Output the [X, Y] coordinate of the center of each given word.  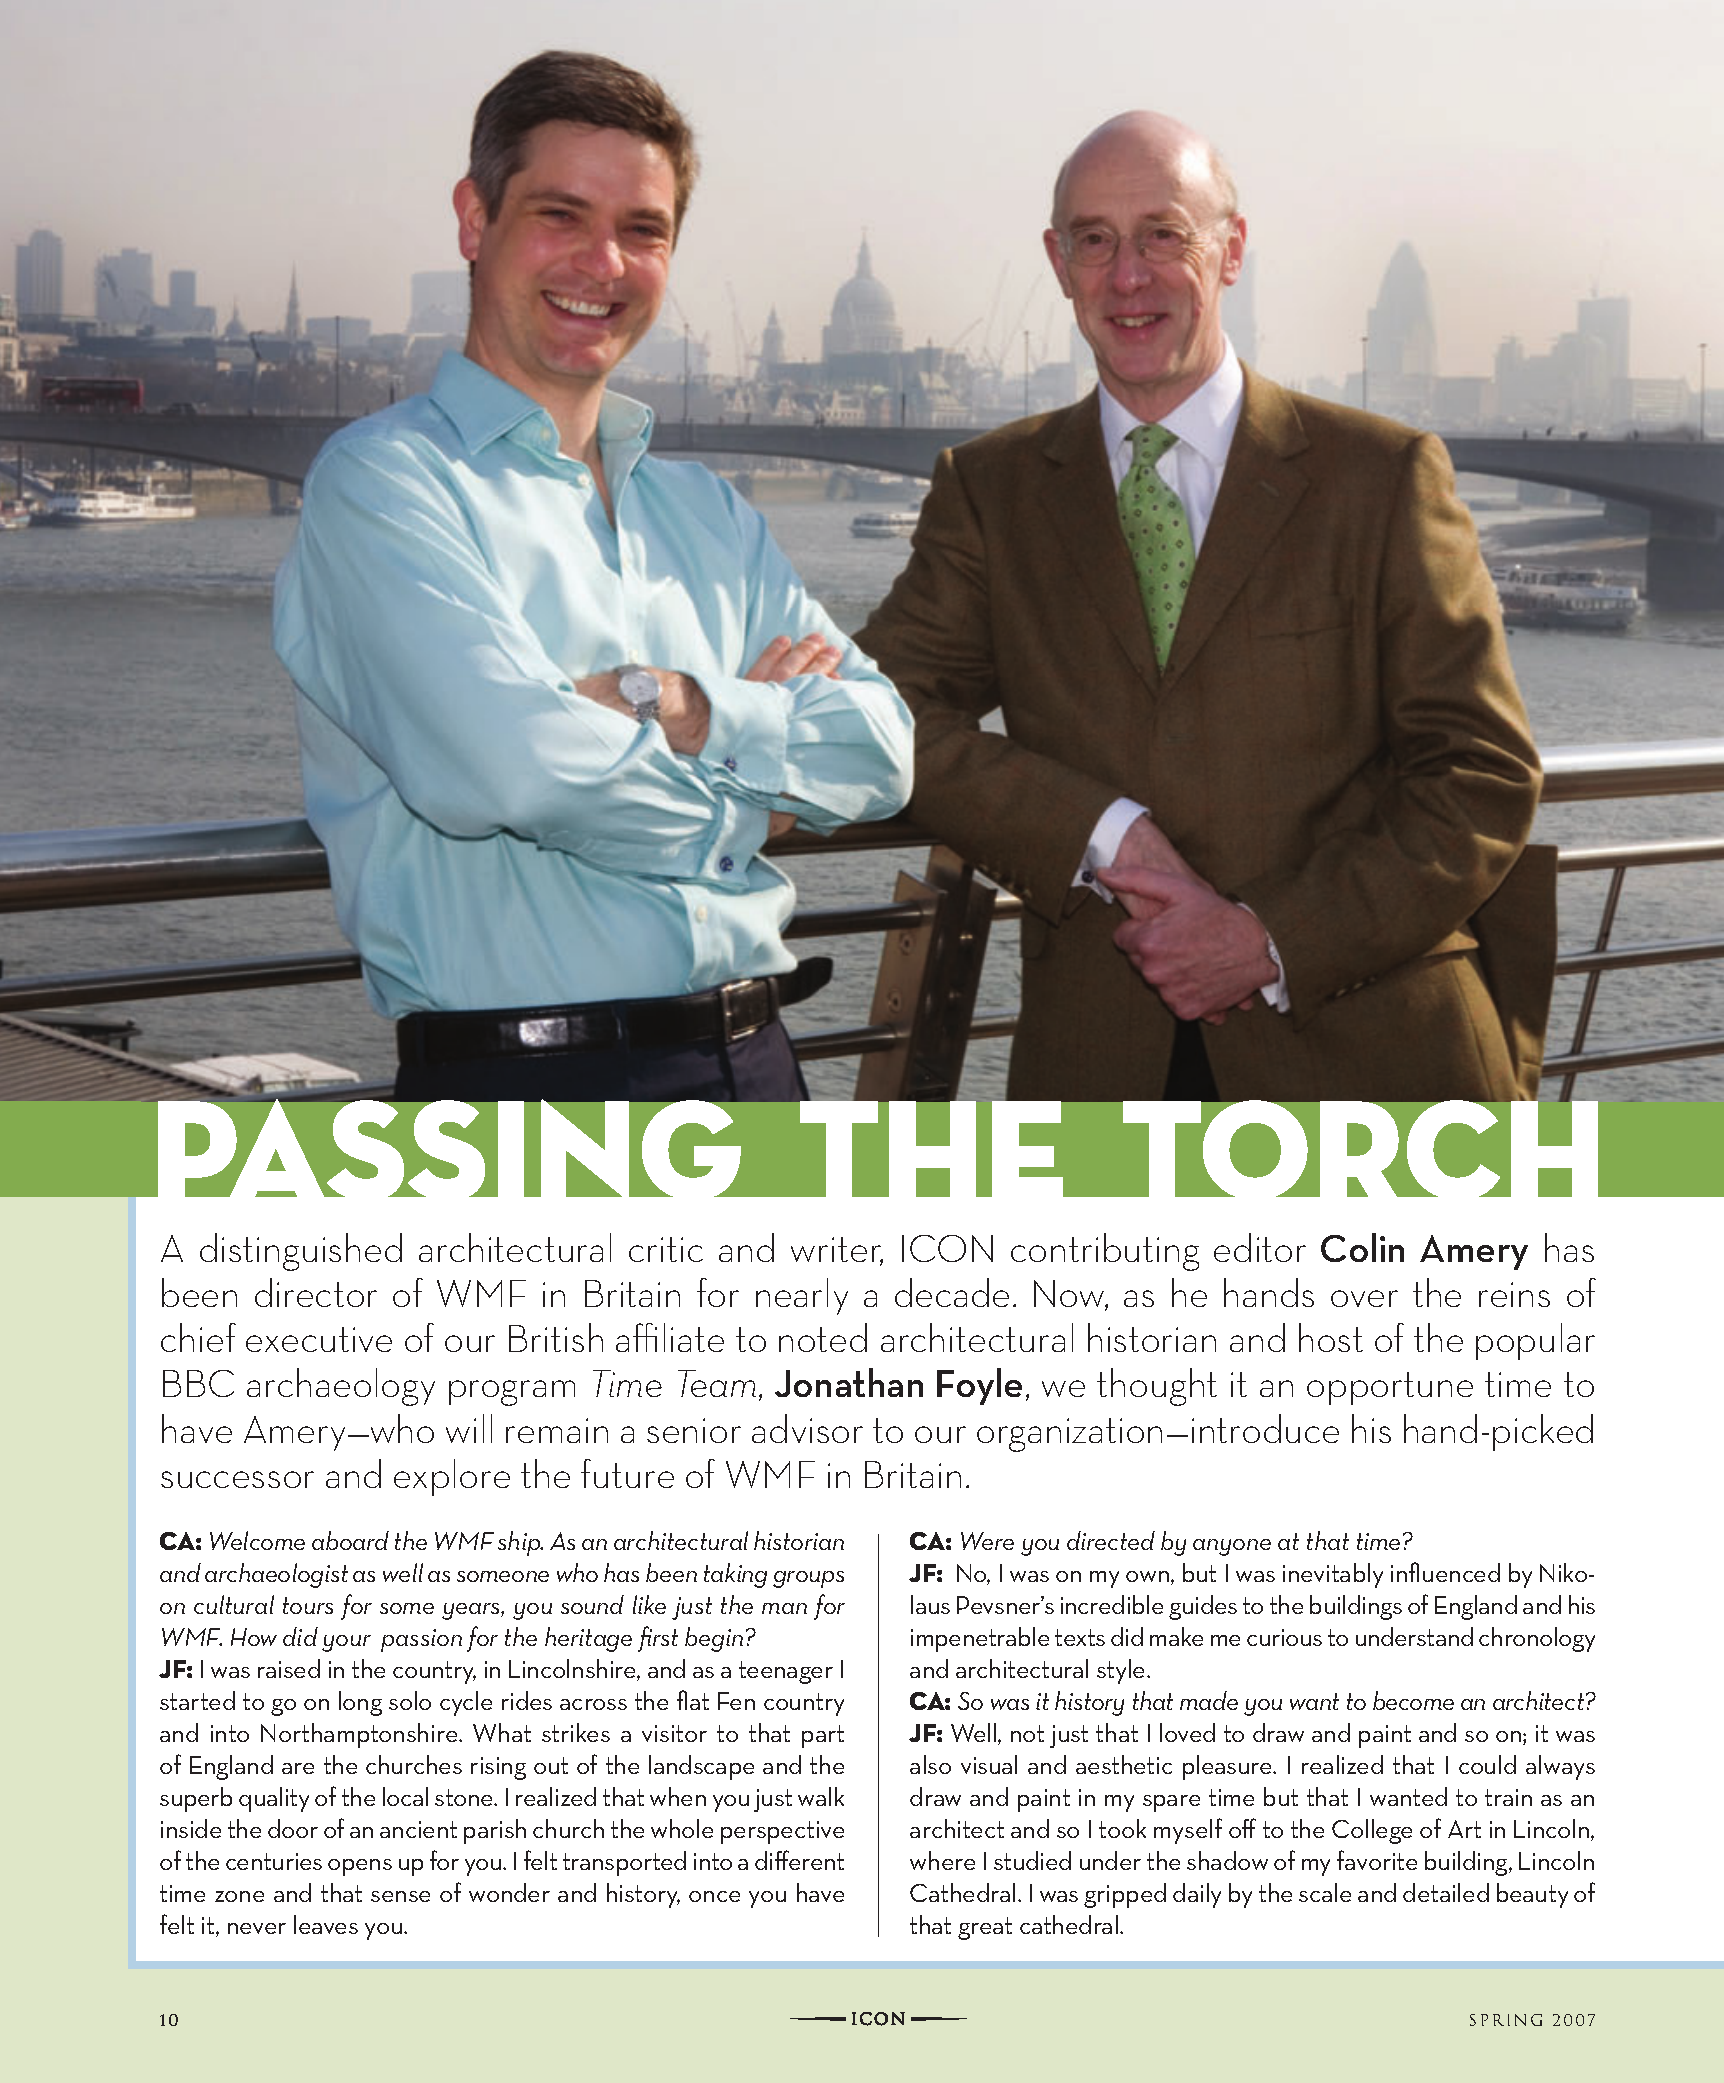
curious [1284, 1637]
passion [421, 1640]
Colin [1362, 1247]
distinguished [301, 1252]
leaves [326, 1924]
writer [837, 1251]
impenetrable [980, 1639]
